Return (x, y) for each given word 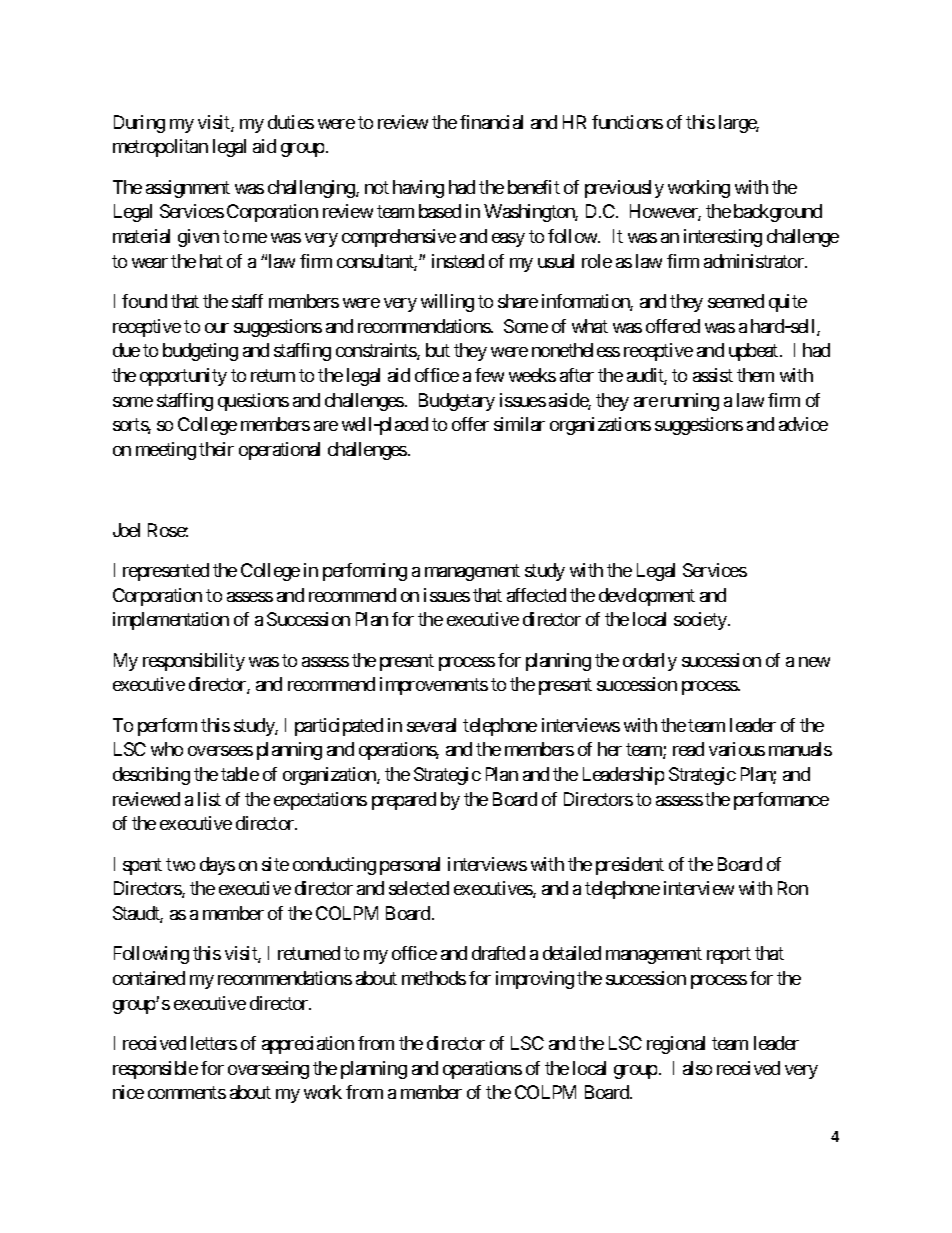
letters (214, 1043)
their (216, 449)
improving (535, 980)
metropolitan (160, 148)
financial (491, 122)
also (697, 1068)
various (737, 749)
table (240, 774)
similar (519, 424)
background (778, 213)
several (431, 725)
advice (803, 424)
